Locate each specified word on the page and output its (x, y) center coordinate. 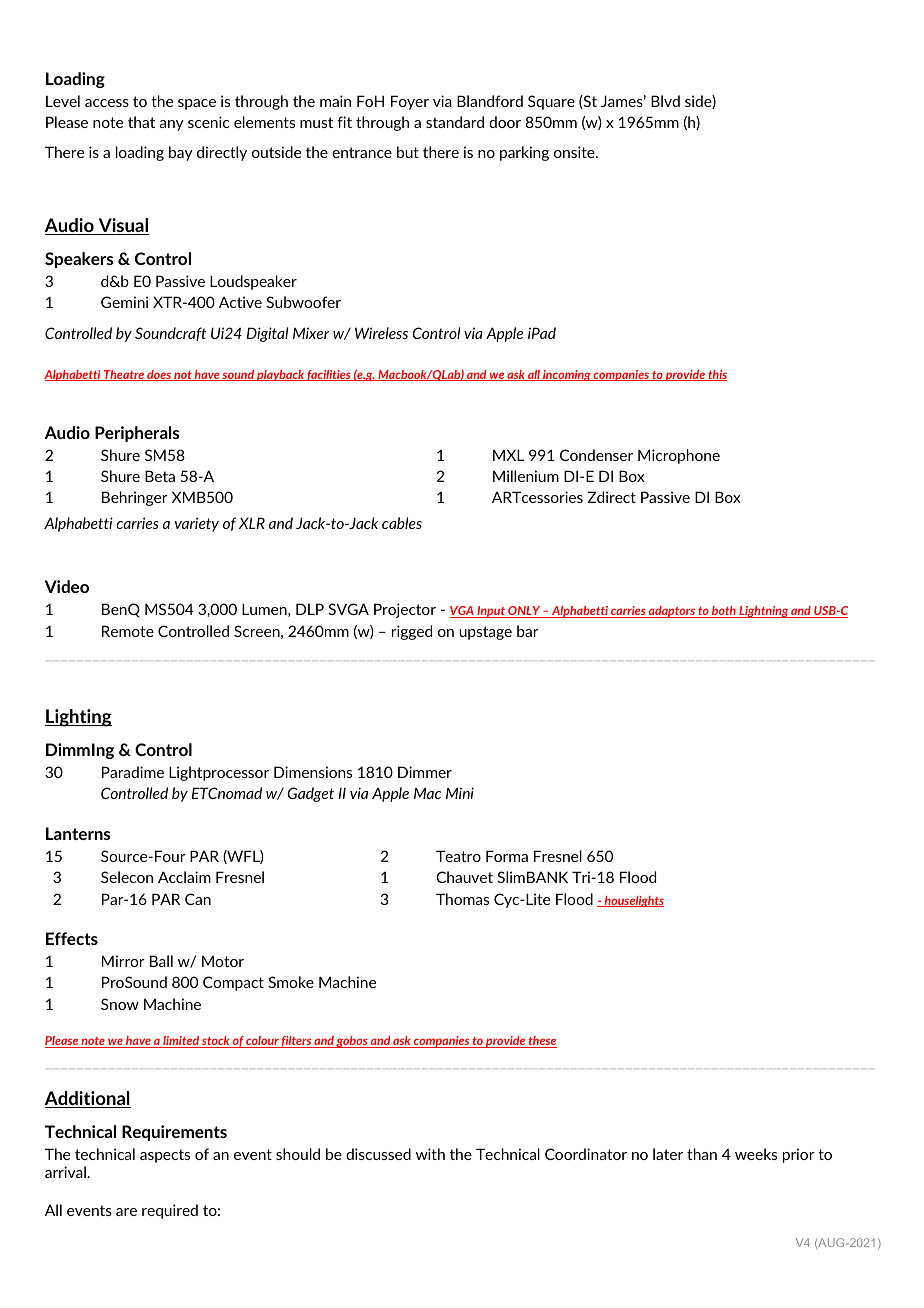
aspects (165, 1156)
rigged (412, 632)
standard (455, 122)
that (141, 122)
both (724, 612)
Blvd (665, 101)
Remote (128, 631)
